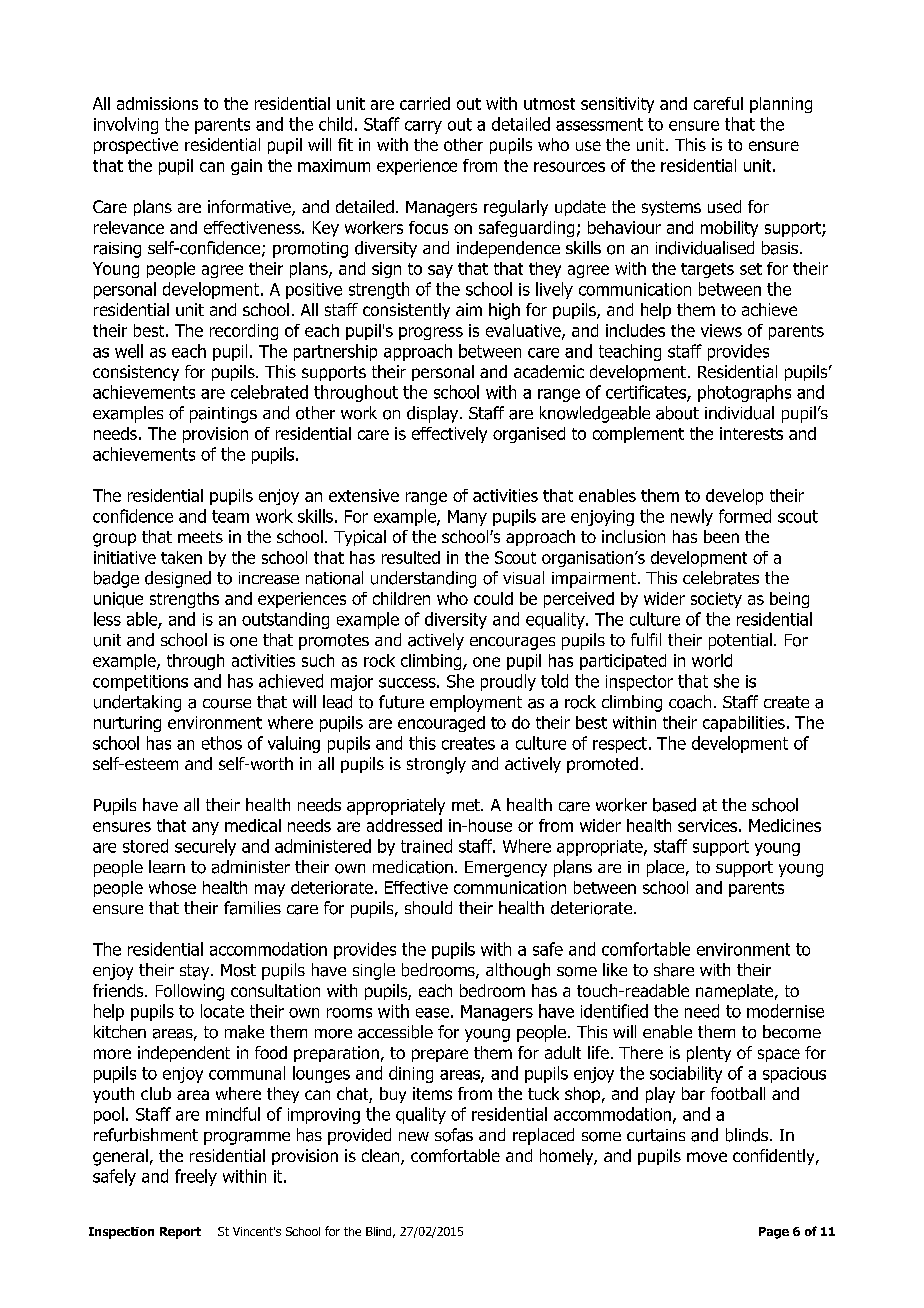 The image size is (924, 1308). I want to click on move, so click(707, 1157).
